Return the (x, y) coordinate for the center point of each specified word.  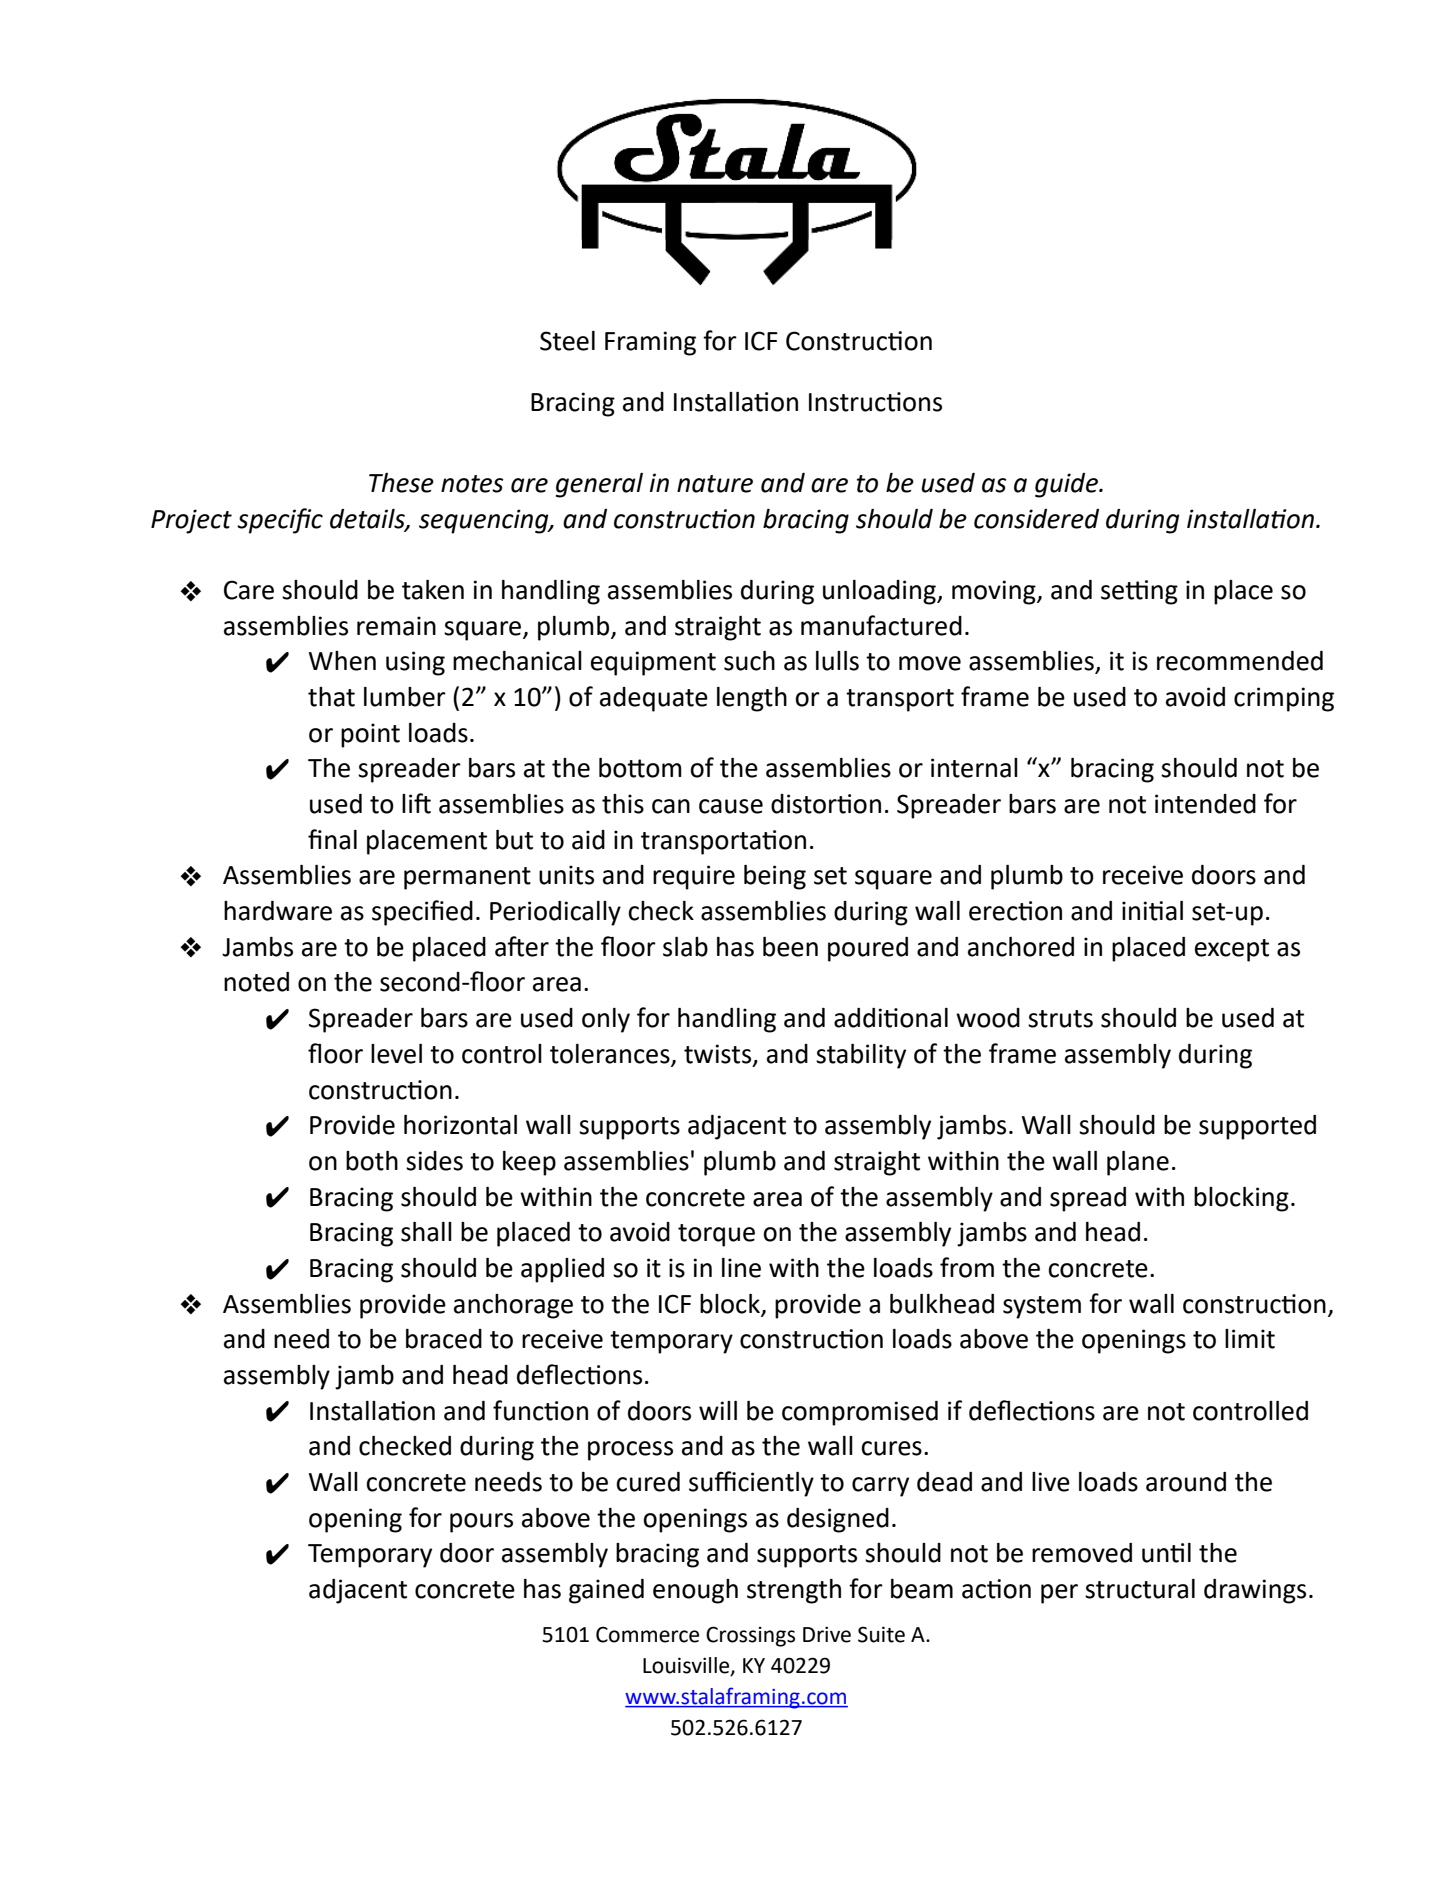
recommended (1240, 661)
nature (715, 484)
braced (444, 1339)
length (752, 699)
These (401, 483)
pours (481, 1523)
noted (256, 982)
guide (1067, 485)
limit (1250, 1339)
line (741, 1268)
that (331, 697)
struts (1060, 1019)
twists (719, 1055)
